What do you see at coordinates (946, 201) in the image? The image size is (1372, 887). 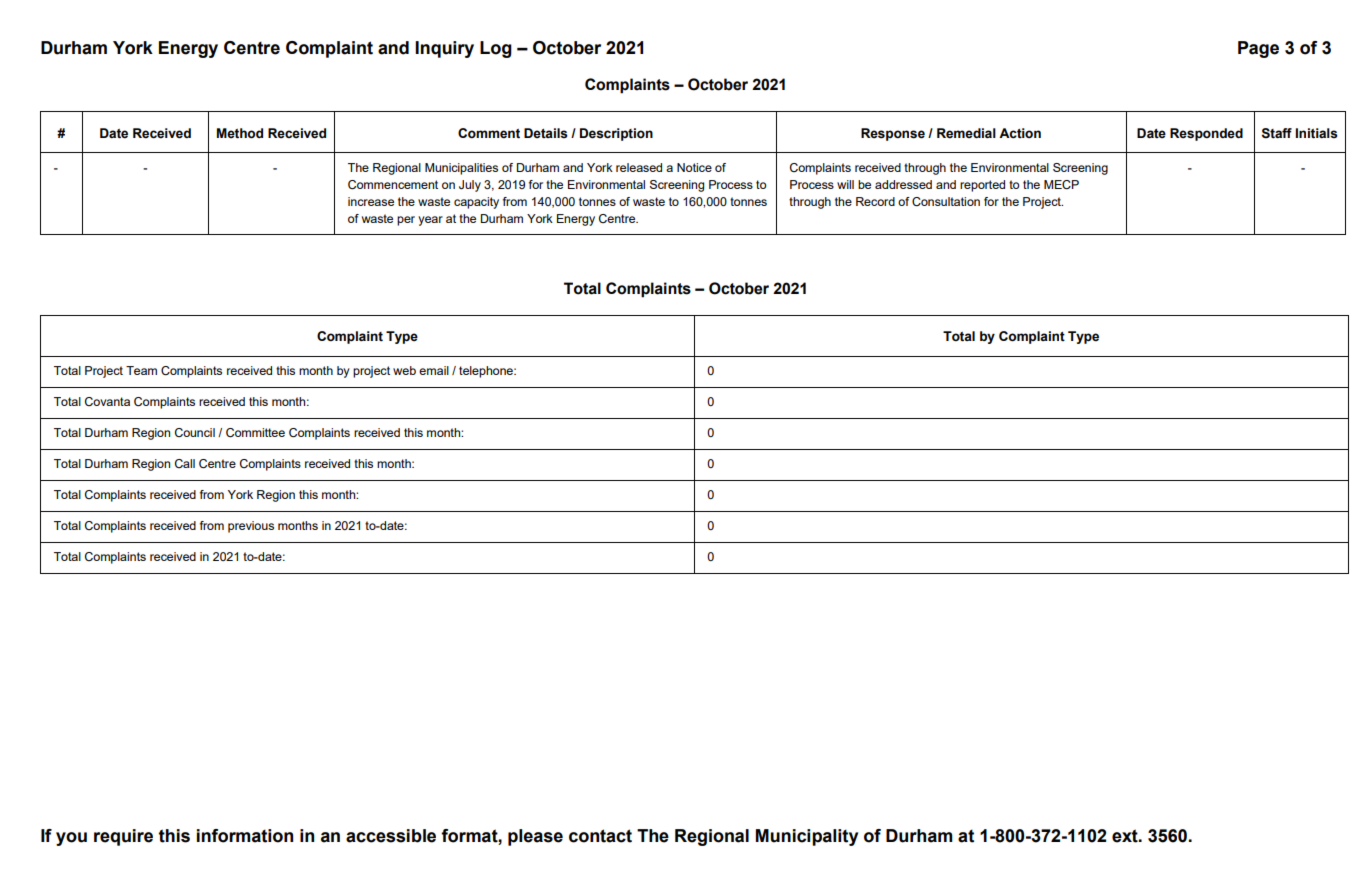 I see `Consultation` at bounding box center [946, 201].
